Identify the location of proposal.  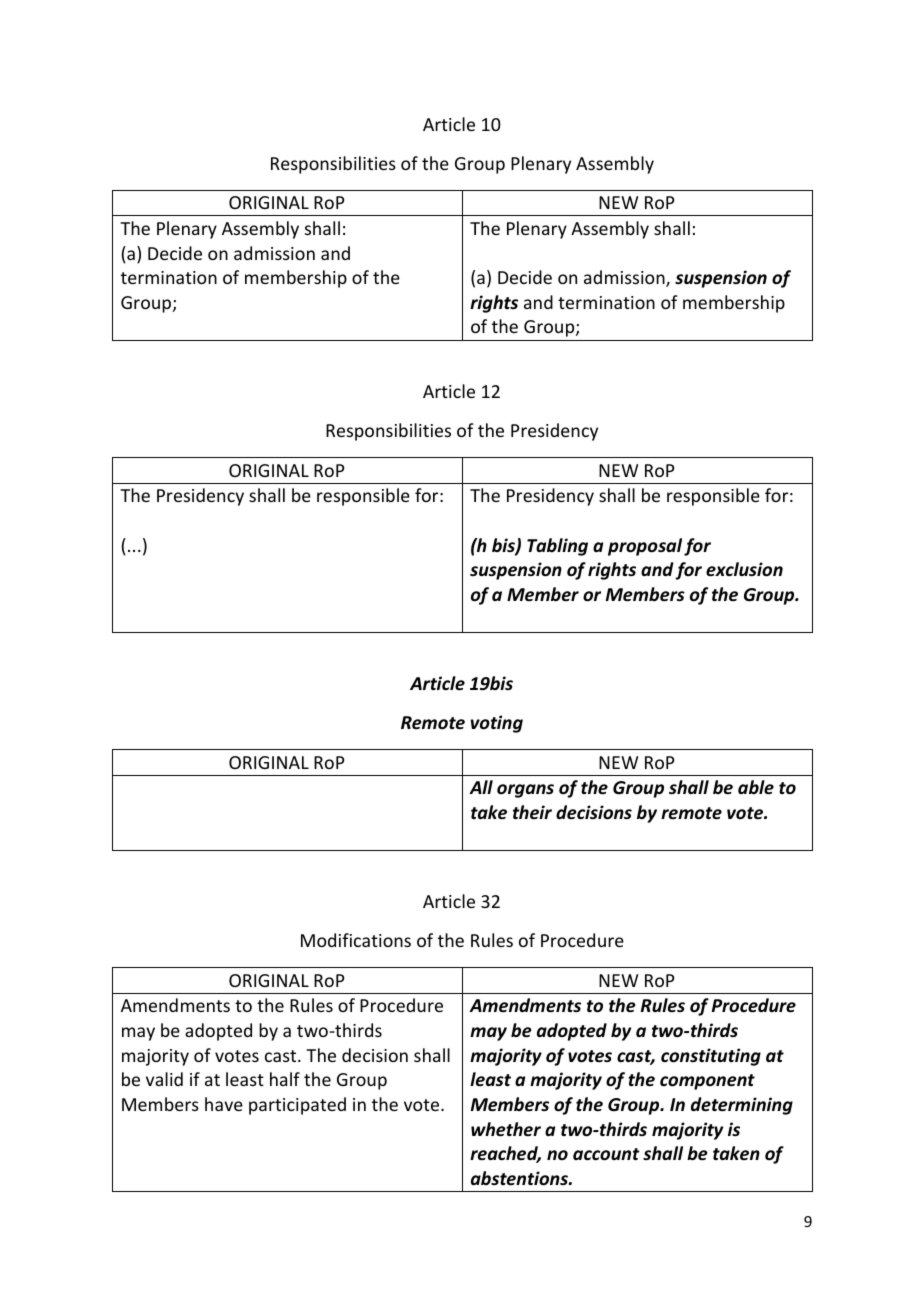
(645, 547).
